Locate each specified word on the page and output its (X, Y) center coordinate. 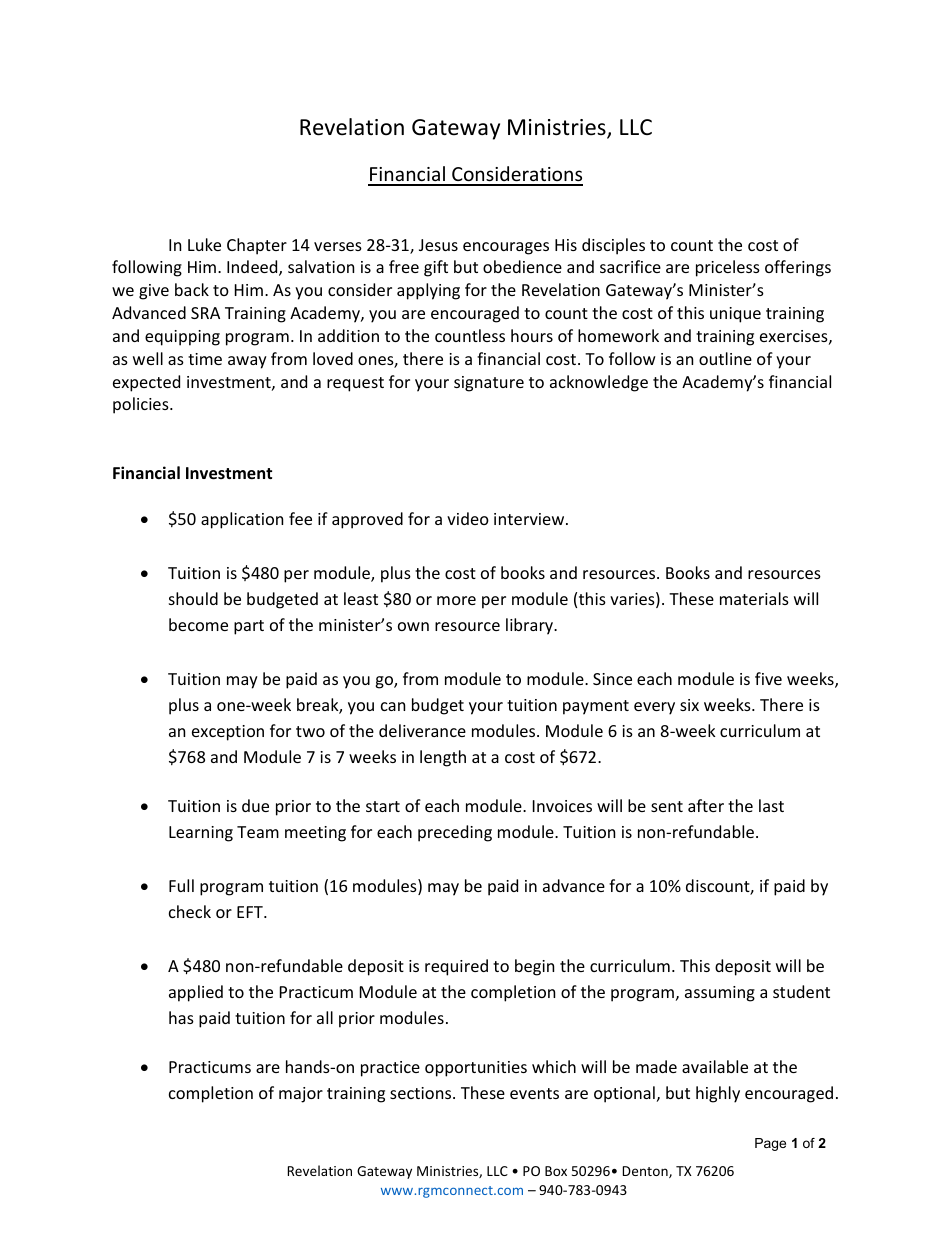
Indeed (253, 268)
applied (196, 993)
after (706, 805)
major (301, 1095)
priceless (728, 268)
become (198, 624)
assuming (720, 994)
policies (142, 405)
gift (436, 268)
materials (754, 598)
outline (725, 358)
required (456, 967)
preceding (455, 833)
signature (489, 384)
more (456, 600)
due (255, 805)
